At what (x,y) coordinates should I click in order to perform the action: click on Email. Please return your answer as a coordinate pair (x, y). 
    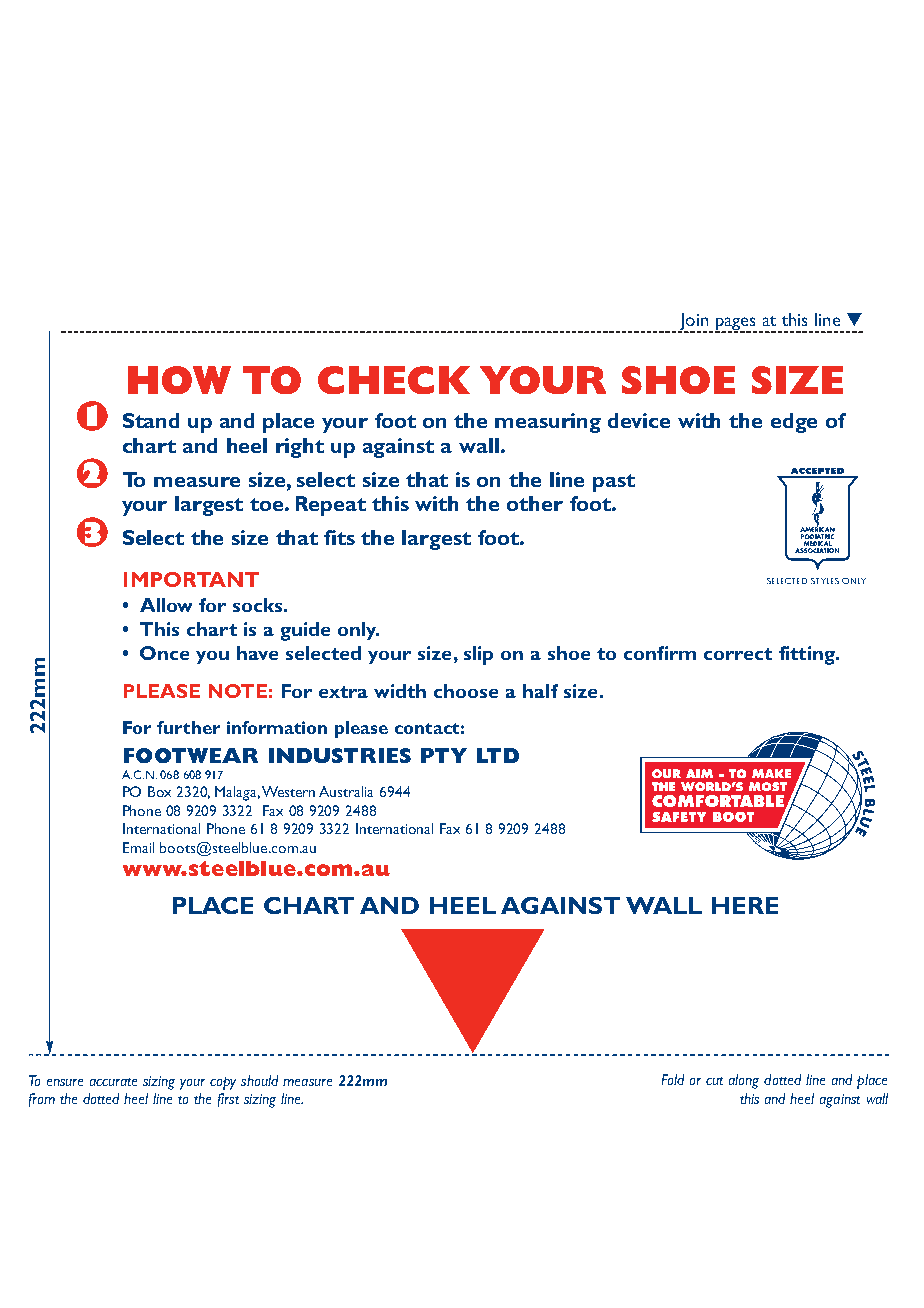
    Looking at the image, I should click on (138, 847).
